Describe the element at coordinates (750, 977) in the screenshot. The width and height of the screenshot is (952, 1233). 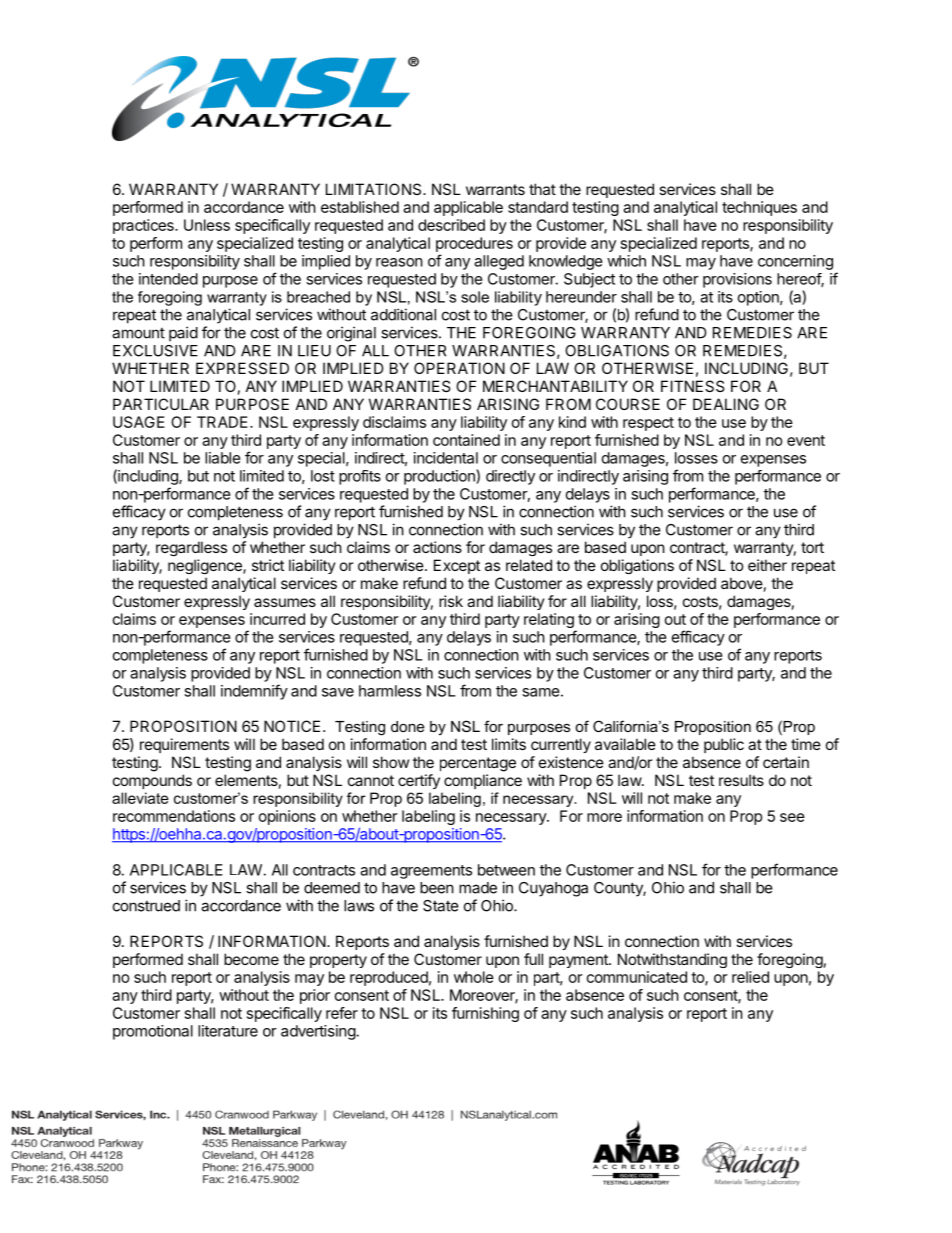
I see `relied` at that location.
